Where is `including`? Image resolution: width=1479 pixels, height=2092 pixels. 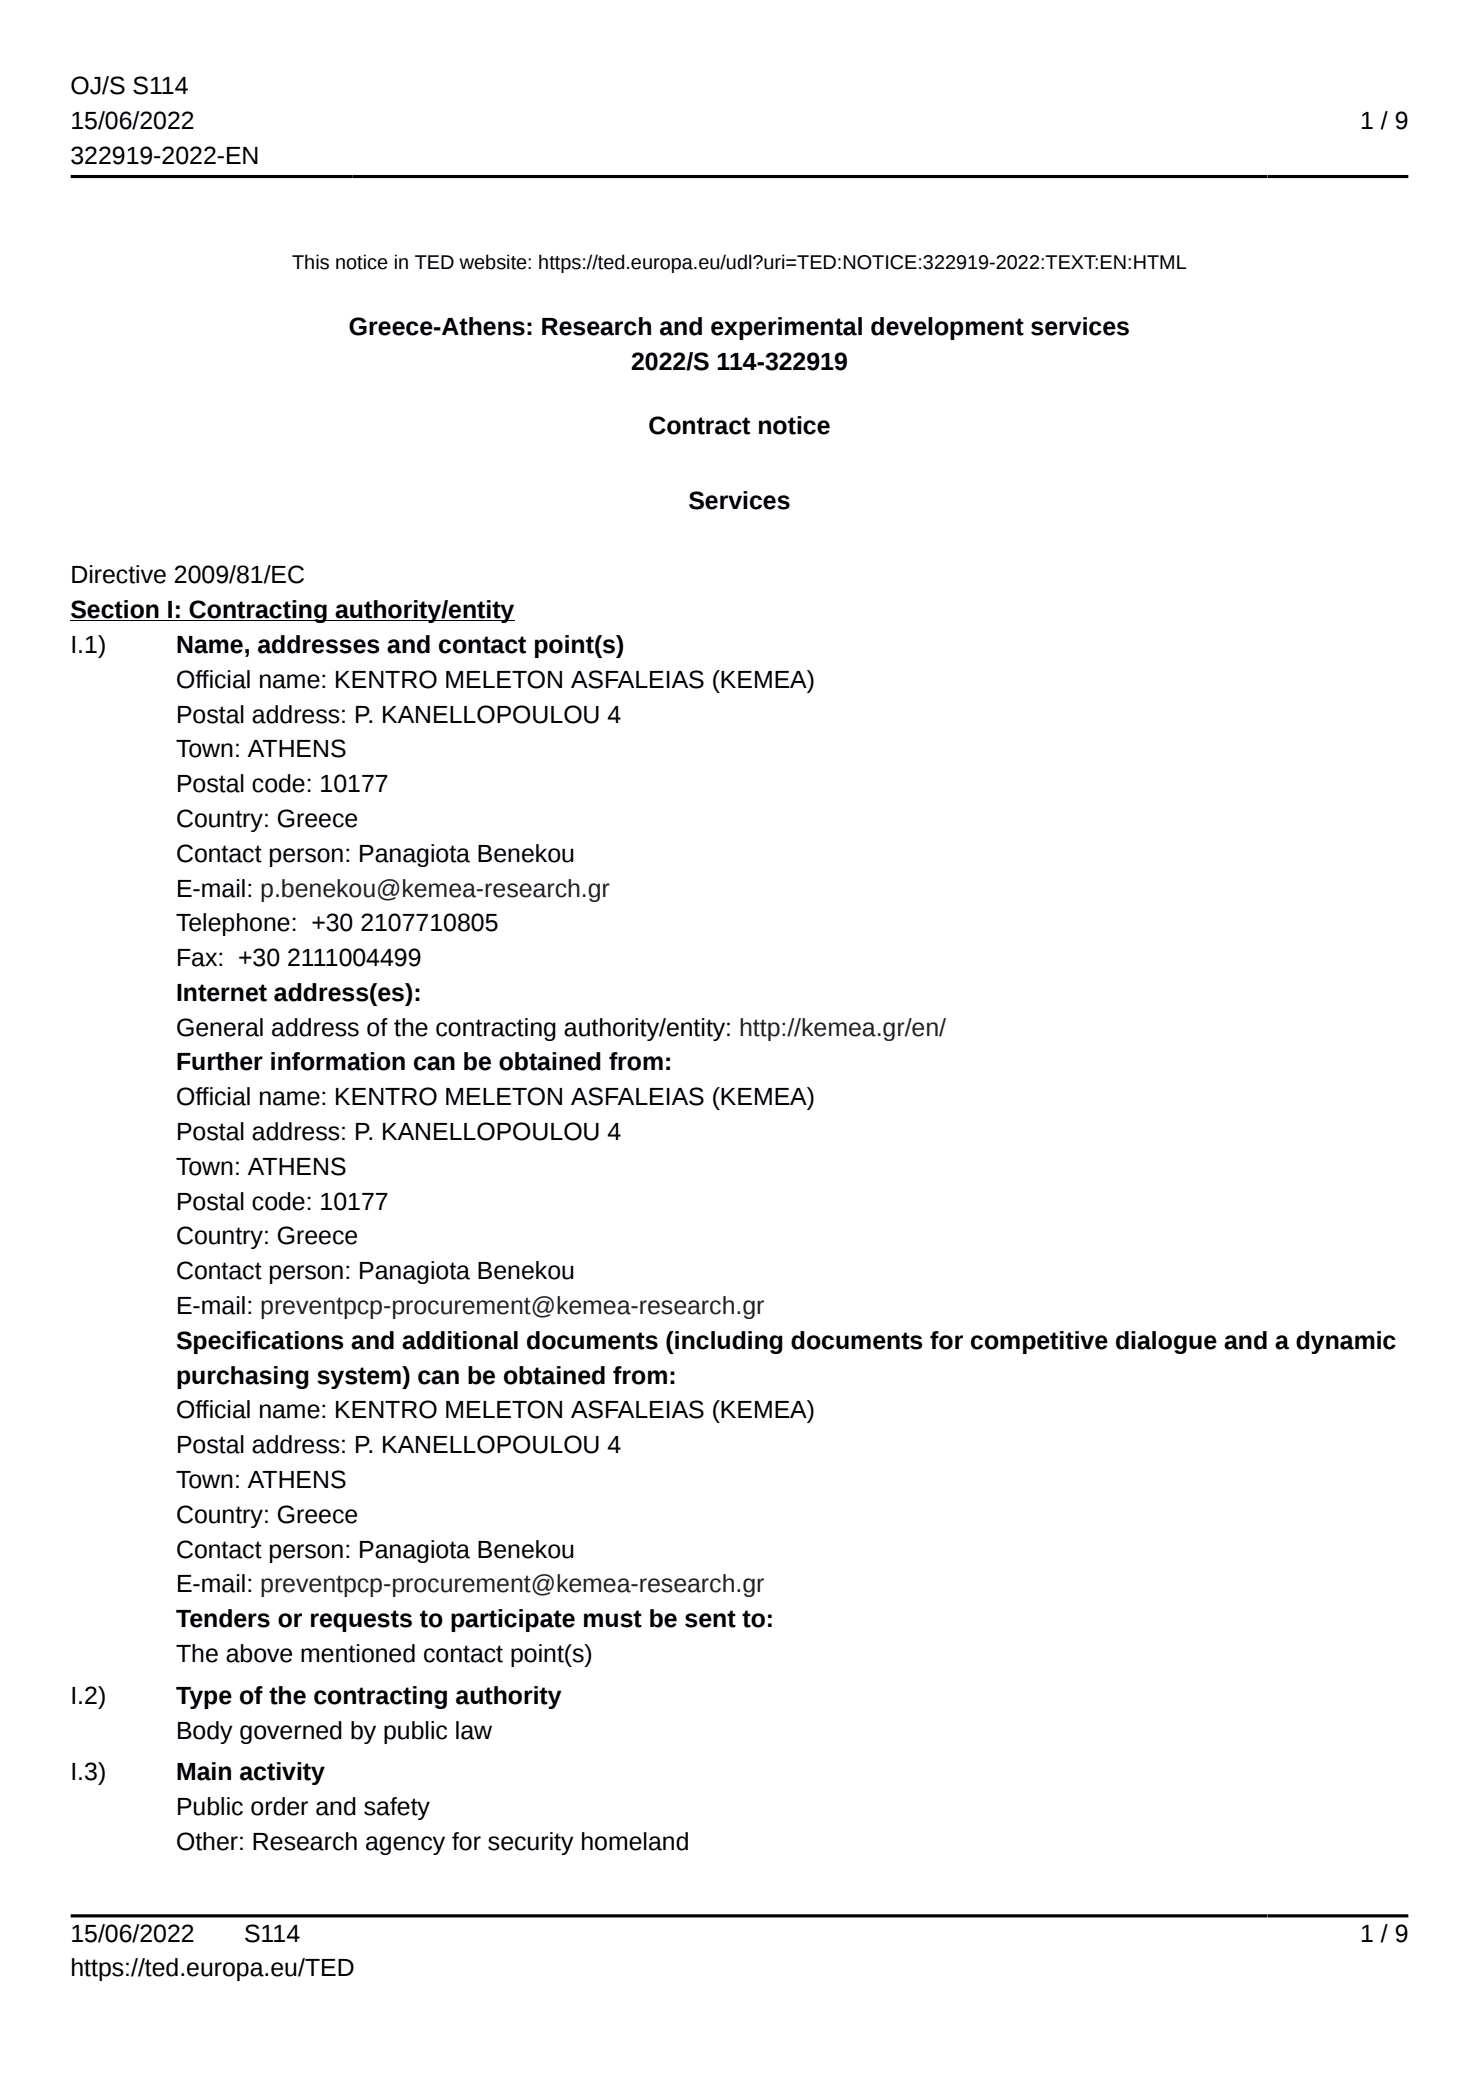
including is located at coordinates (728, 1342).
